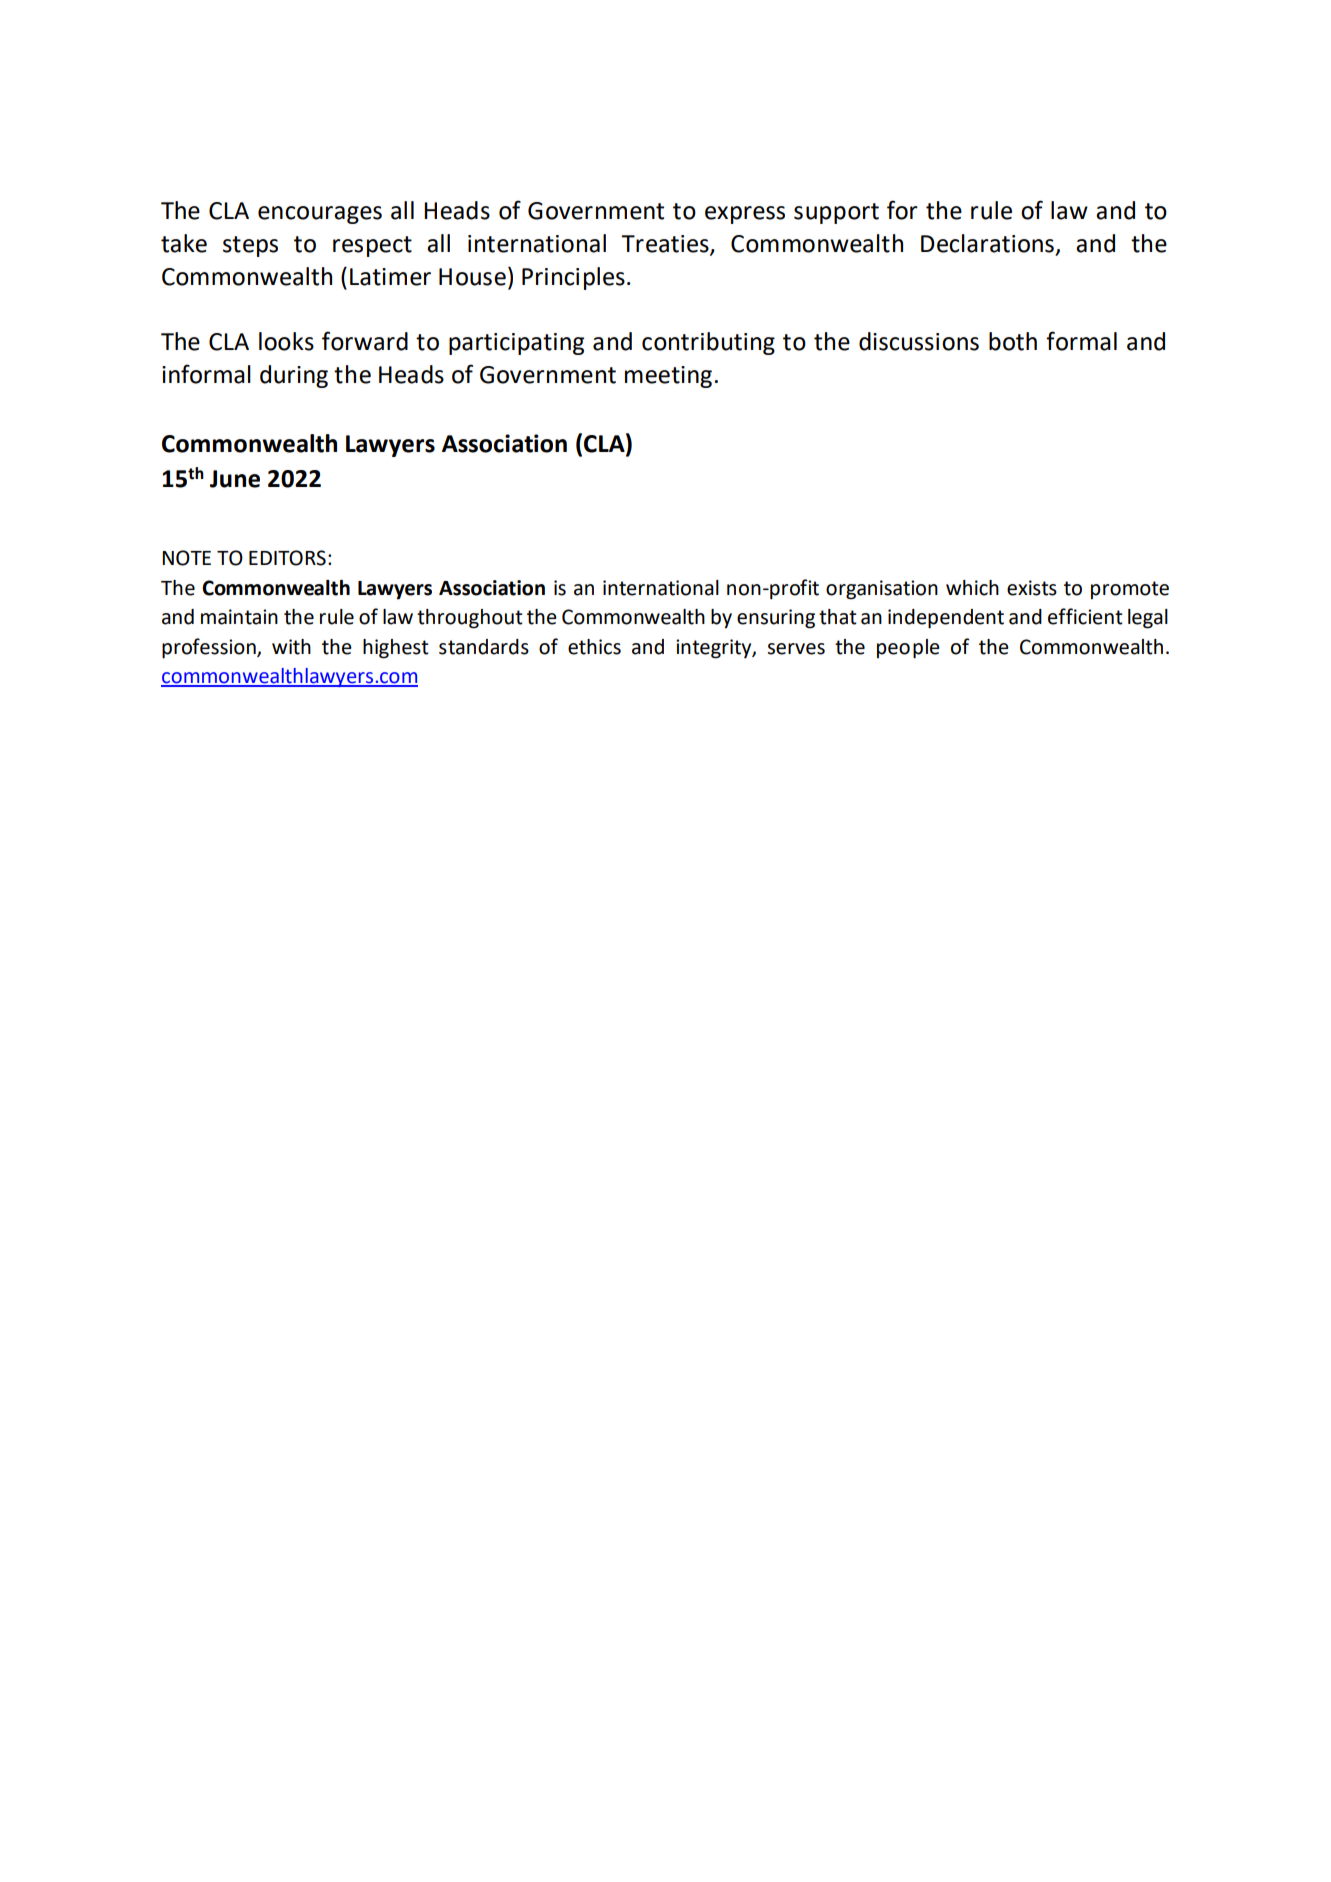 The image size is (1331, 1882). I want to click on looks, so click(286, 341).
